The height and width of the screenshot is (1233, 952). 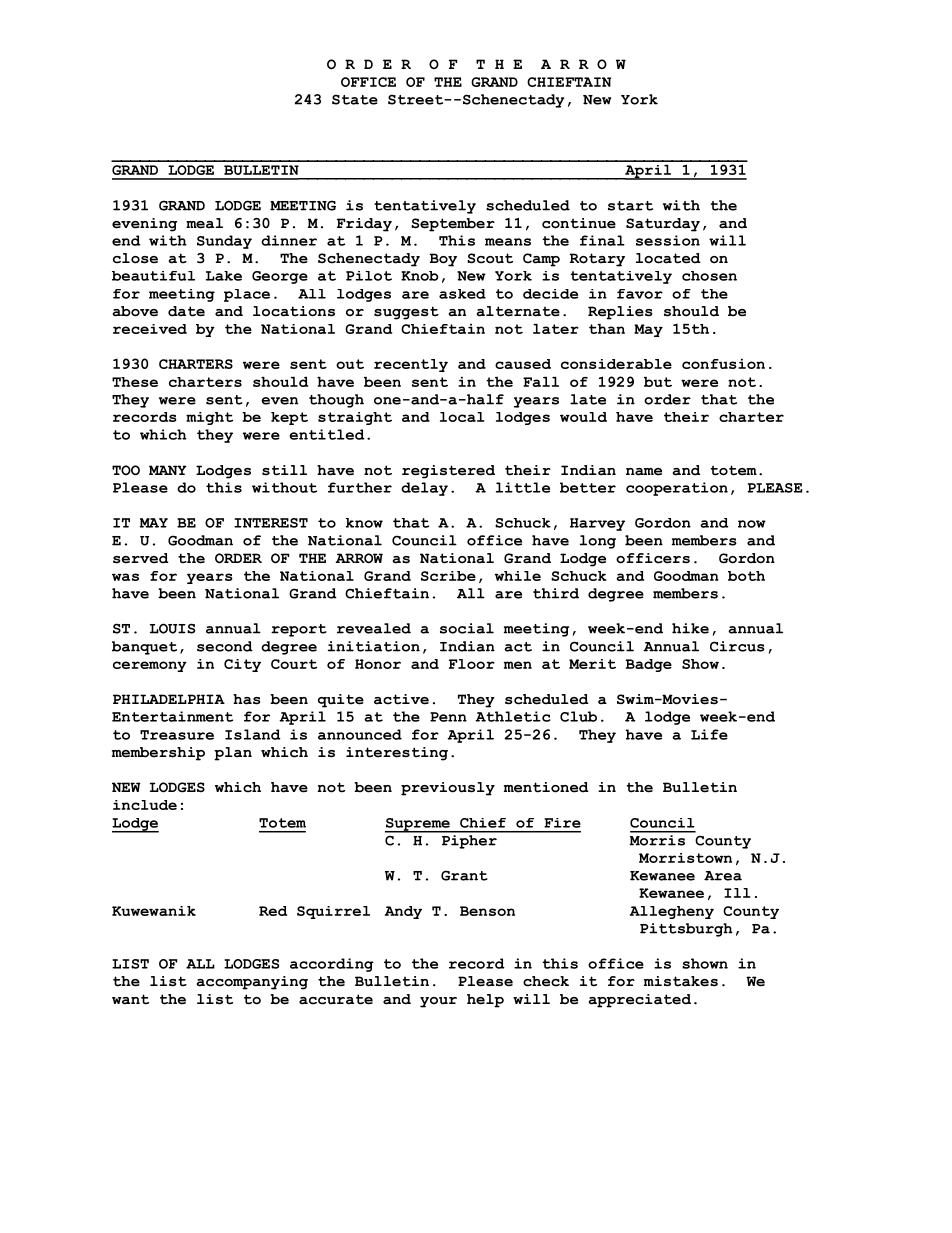 I want to click on appreciated, so click(x=639, y=1001).
